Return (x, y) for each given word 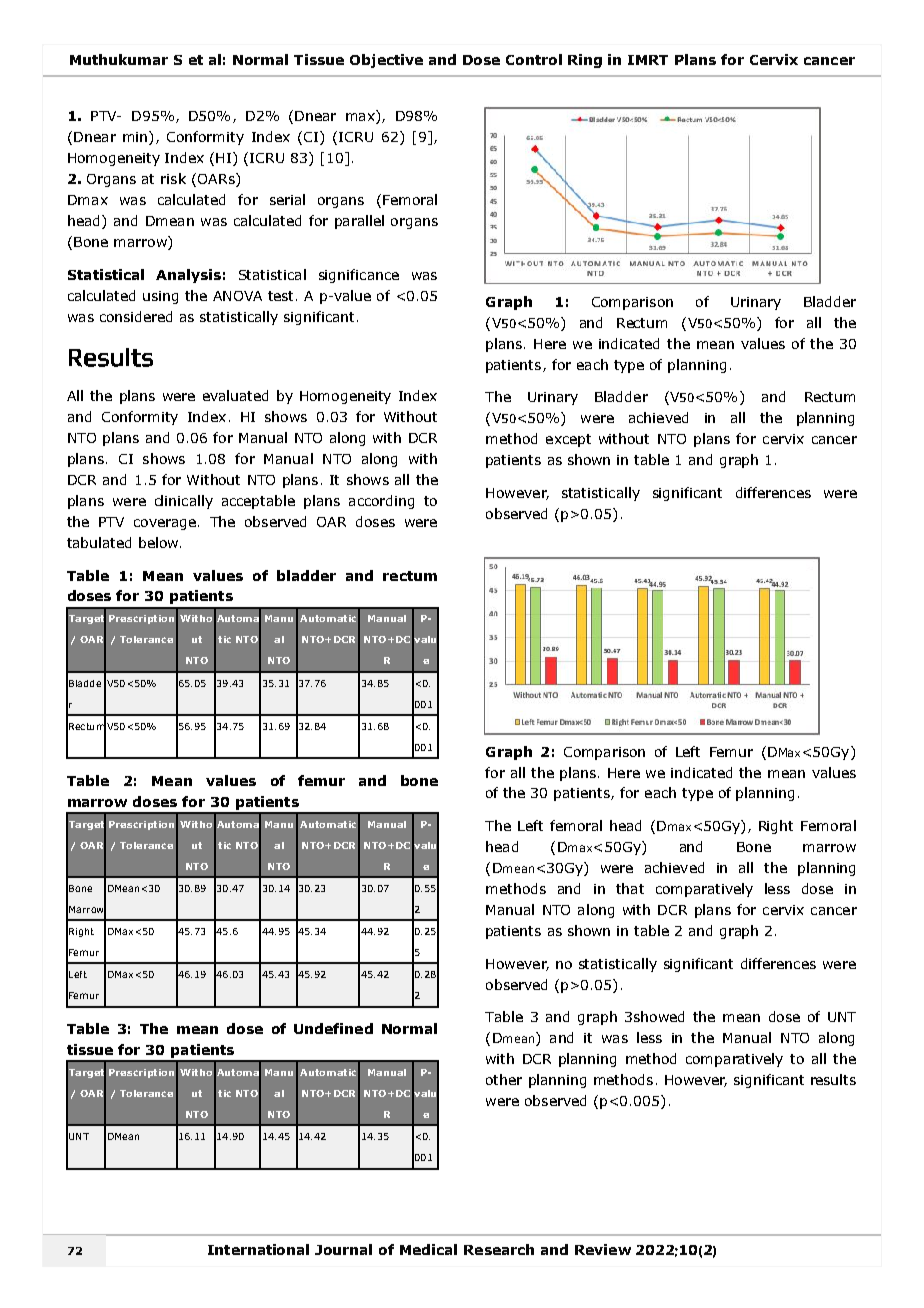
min (136, 138)
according (381, 502)
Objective (386, 61)
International (258, 1249)
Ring (585, 61)
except (568, 440)
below (160, 542)
